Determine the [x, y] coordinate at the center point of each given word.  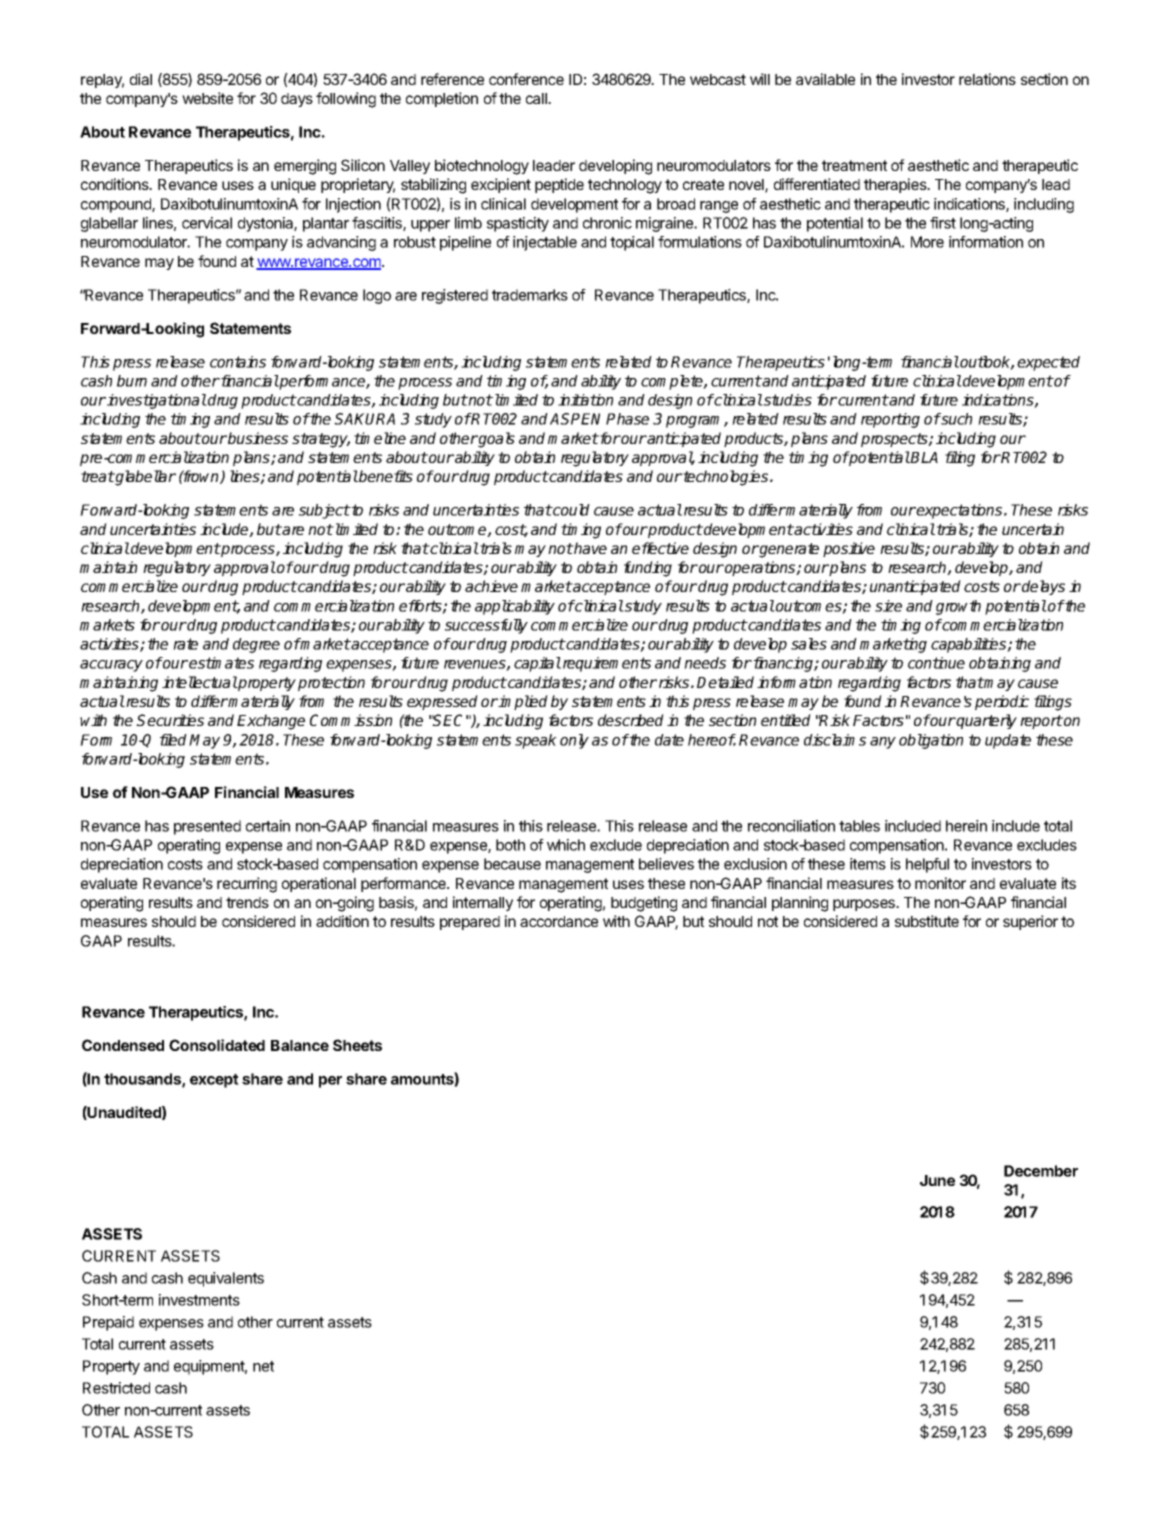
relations [987, 79]
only [574, 741]
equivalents [226, 1279]
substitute [927, 921]
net [263, 1366]
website [207, 98]
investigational [156, 401]
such [956, 419]
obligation [931, 741]
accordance [559, 921]
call [537, 98]
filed [175, 740]
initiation [585, 400]
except [214, 1081]
